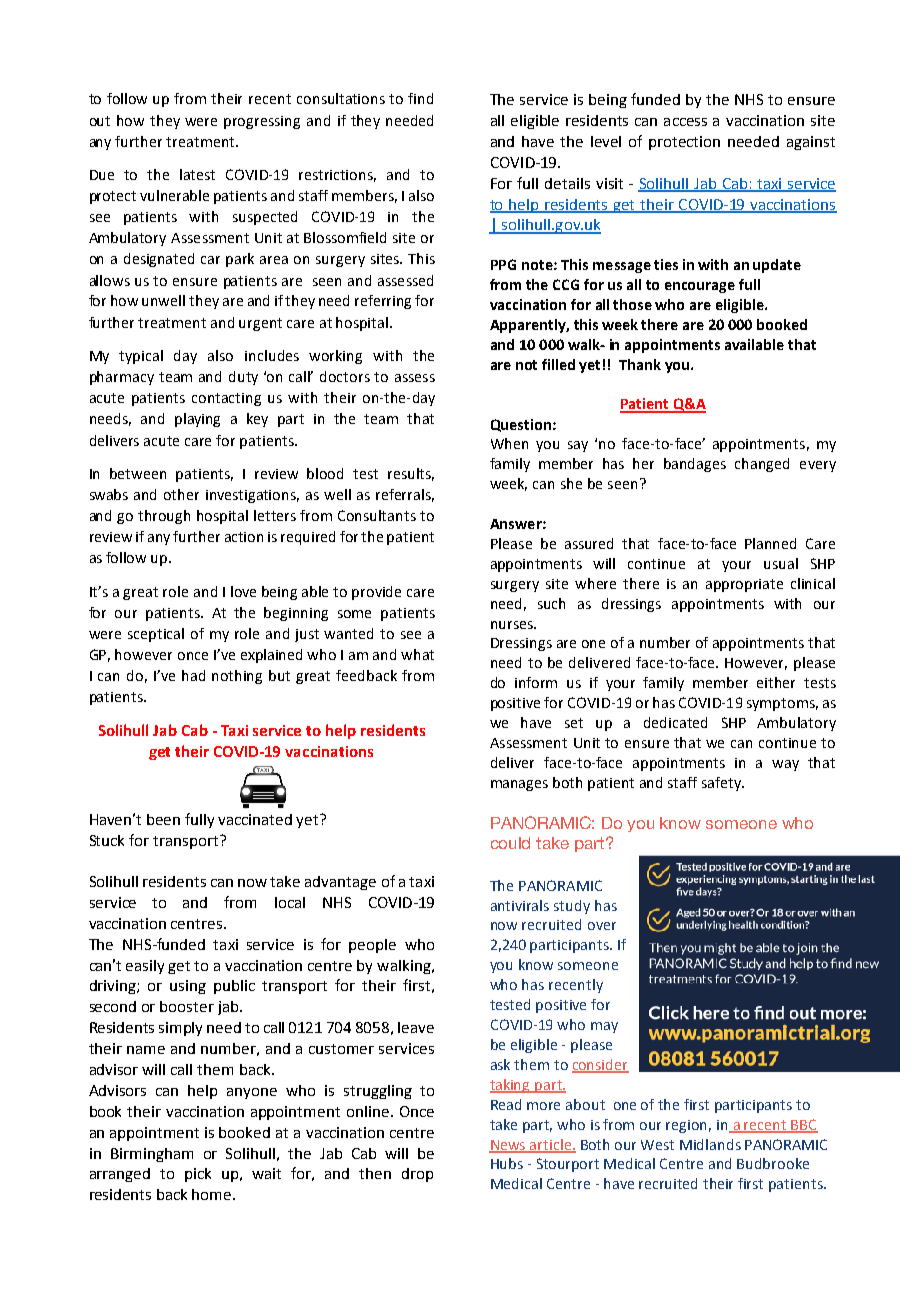 The height and width of the page is (1308, 924). I want to click on Midlands, so click(710, 1144).
